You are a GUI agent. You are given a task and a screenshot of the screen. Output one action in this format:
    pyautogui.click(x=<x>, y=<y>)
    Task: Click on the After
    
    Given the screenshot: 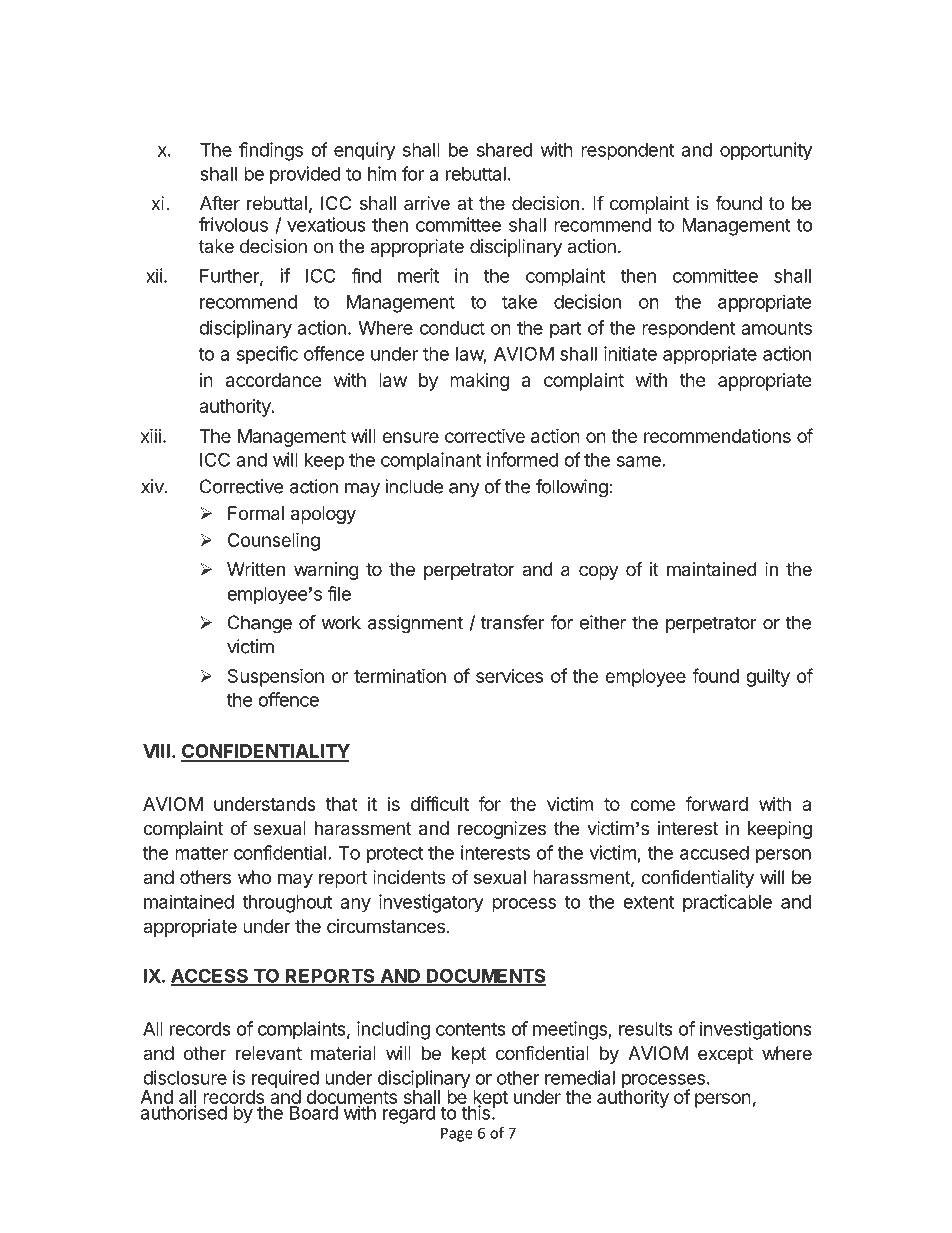 What is the action you would take?
    pyautogui.click(x=220, y=202)
